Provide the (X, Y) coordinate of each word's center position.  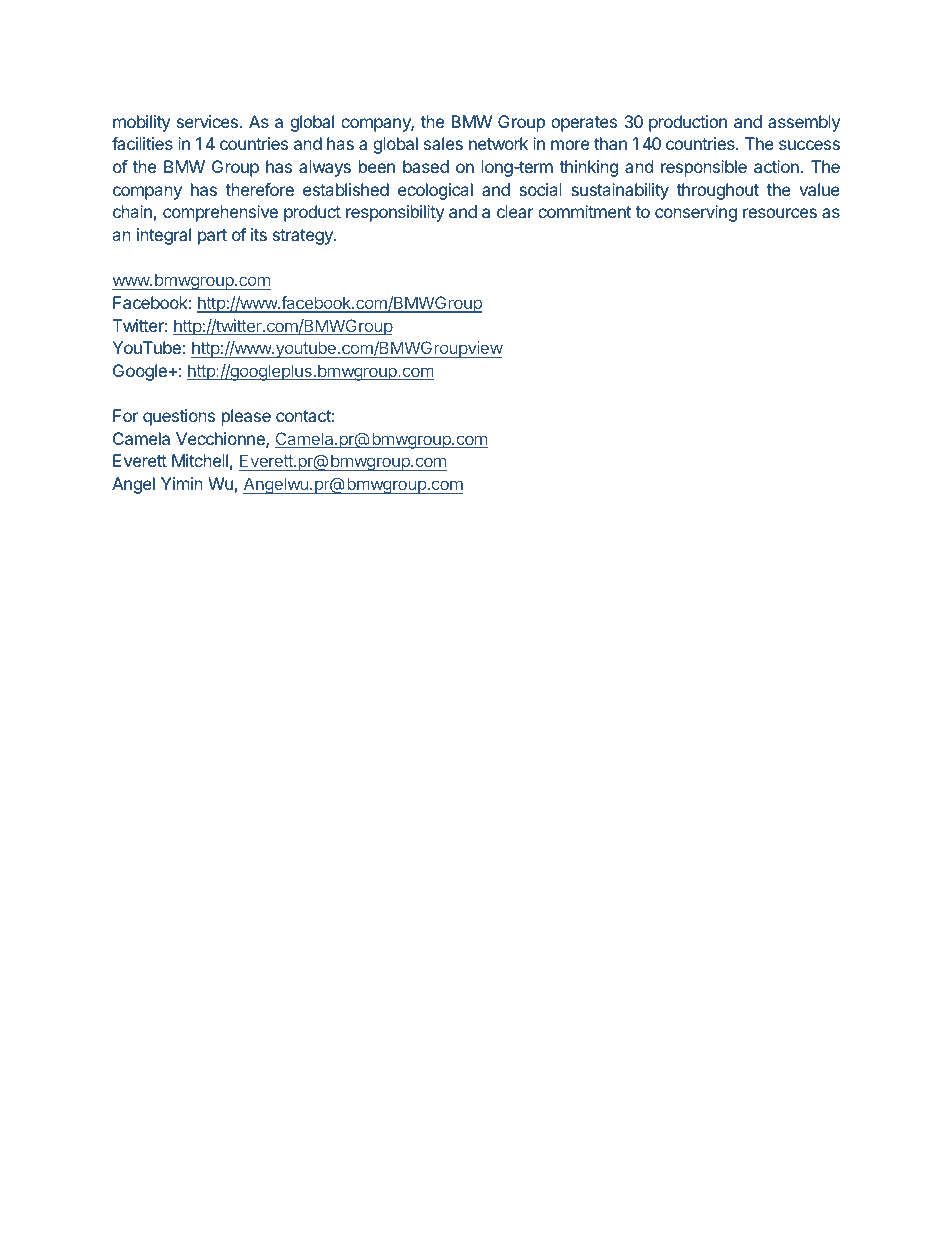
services (207, 121)
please (246, 417)
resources (780, 213)
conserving (696, 213)
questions (179, 417)
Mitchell (200, 460)
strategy (304, 237)
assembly (804, 123)
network (498, 143)
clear (515, 211)
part (212, 237)
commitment (584, 211)
